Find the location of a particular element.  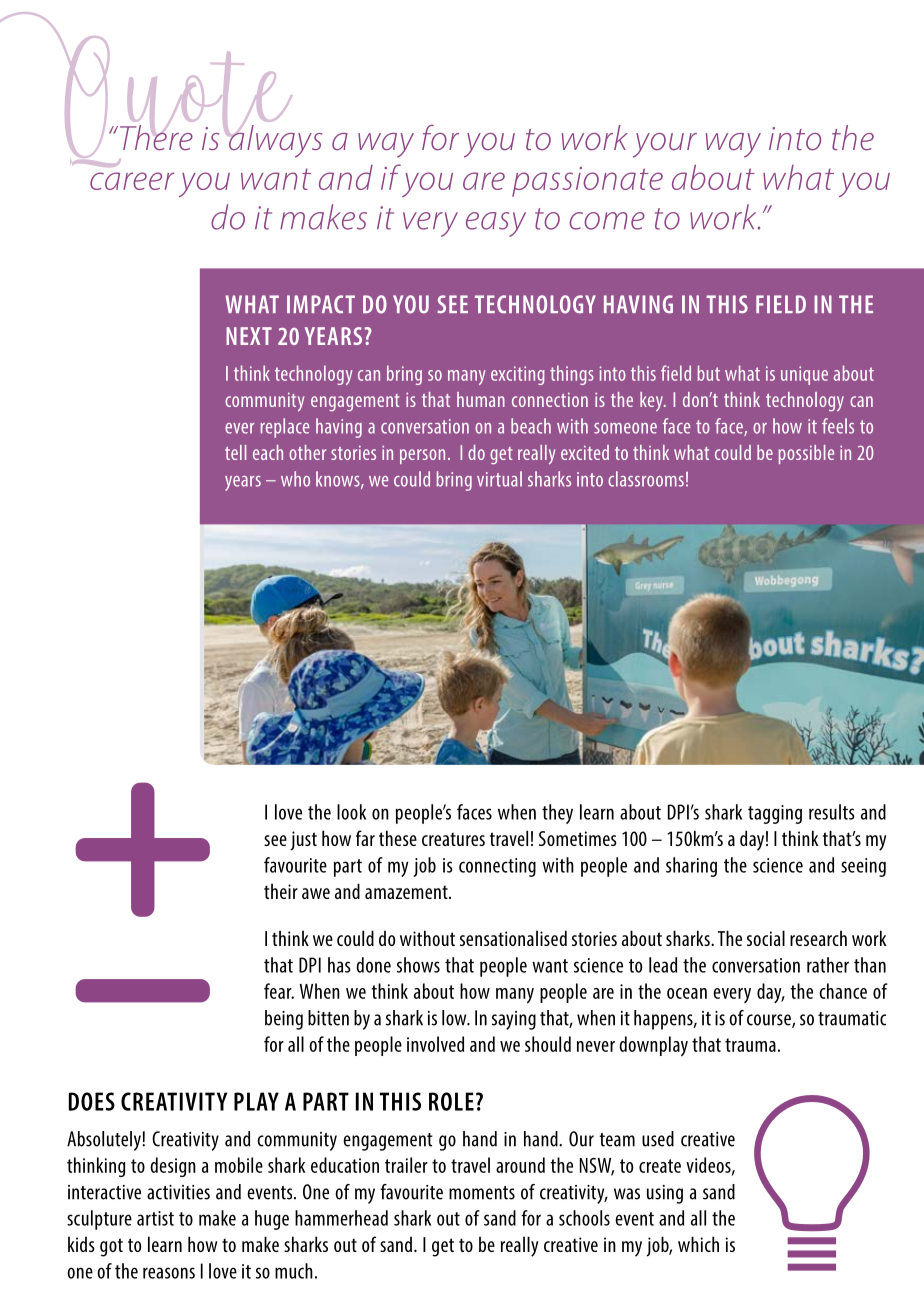

easy is located at coordinates (496, 224).
